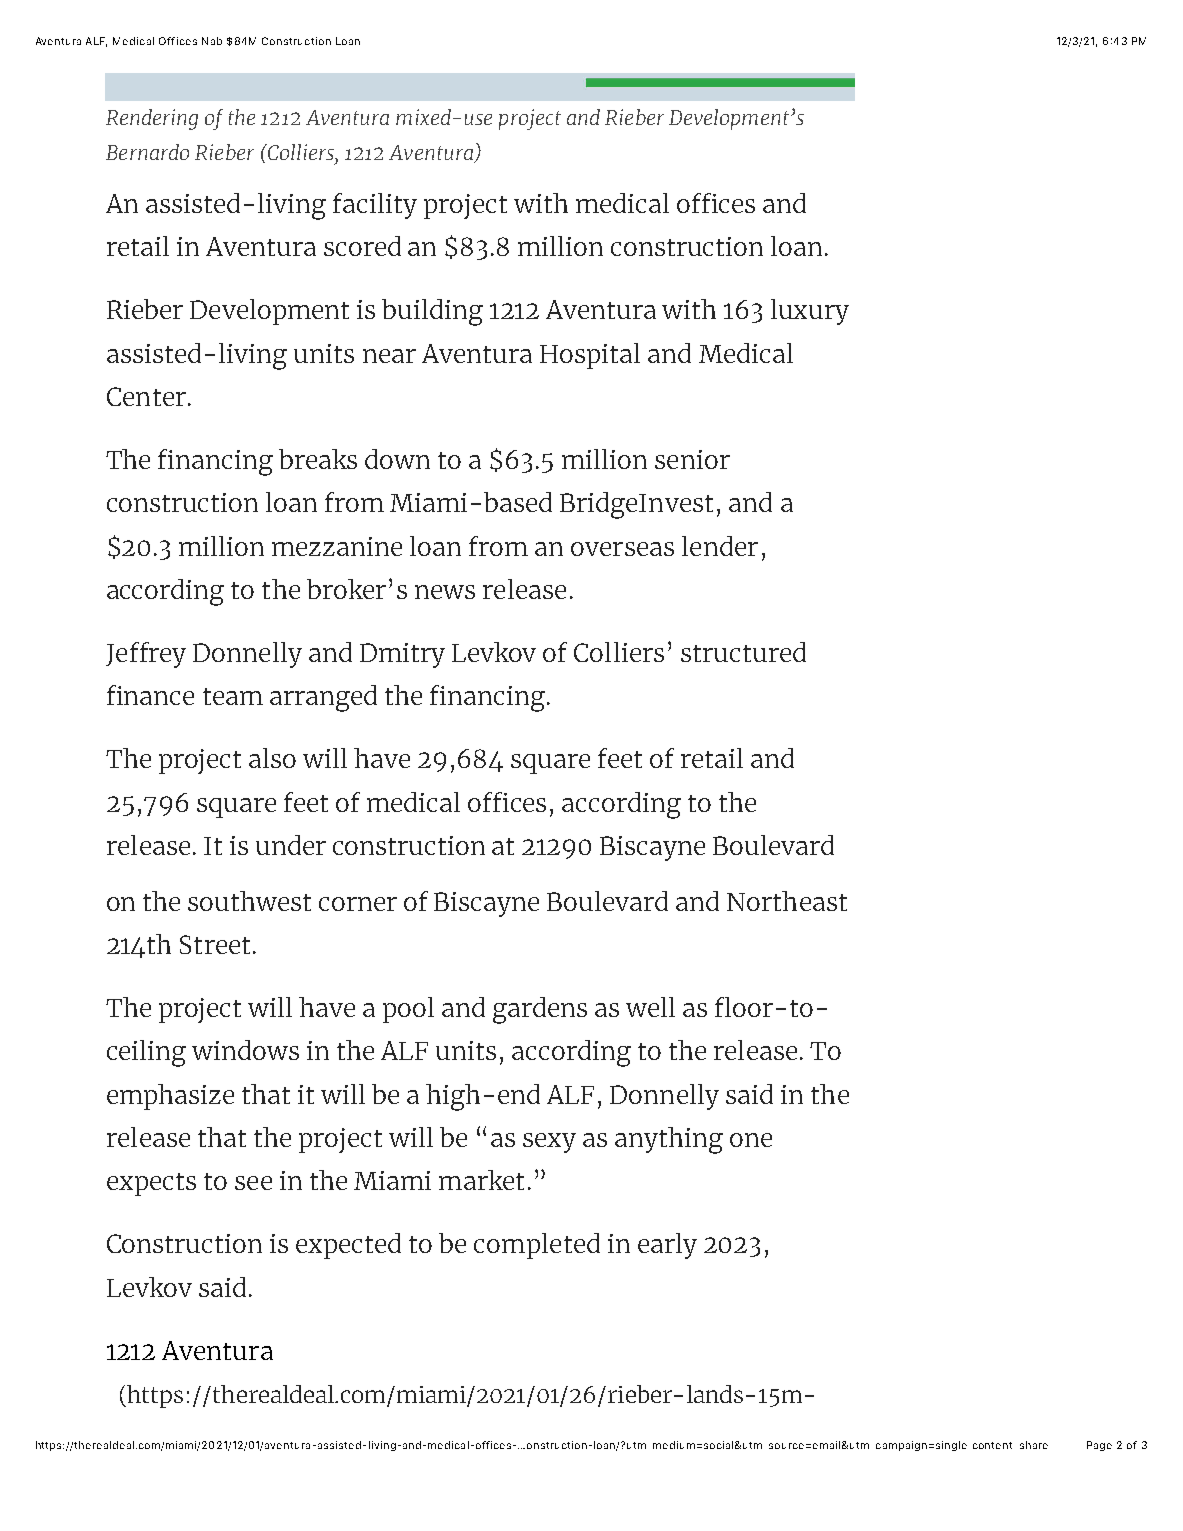  Describe the element at coordinates (348, 1246) in the screenshot. I see `expected` at that location.
